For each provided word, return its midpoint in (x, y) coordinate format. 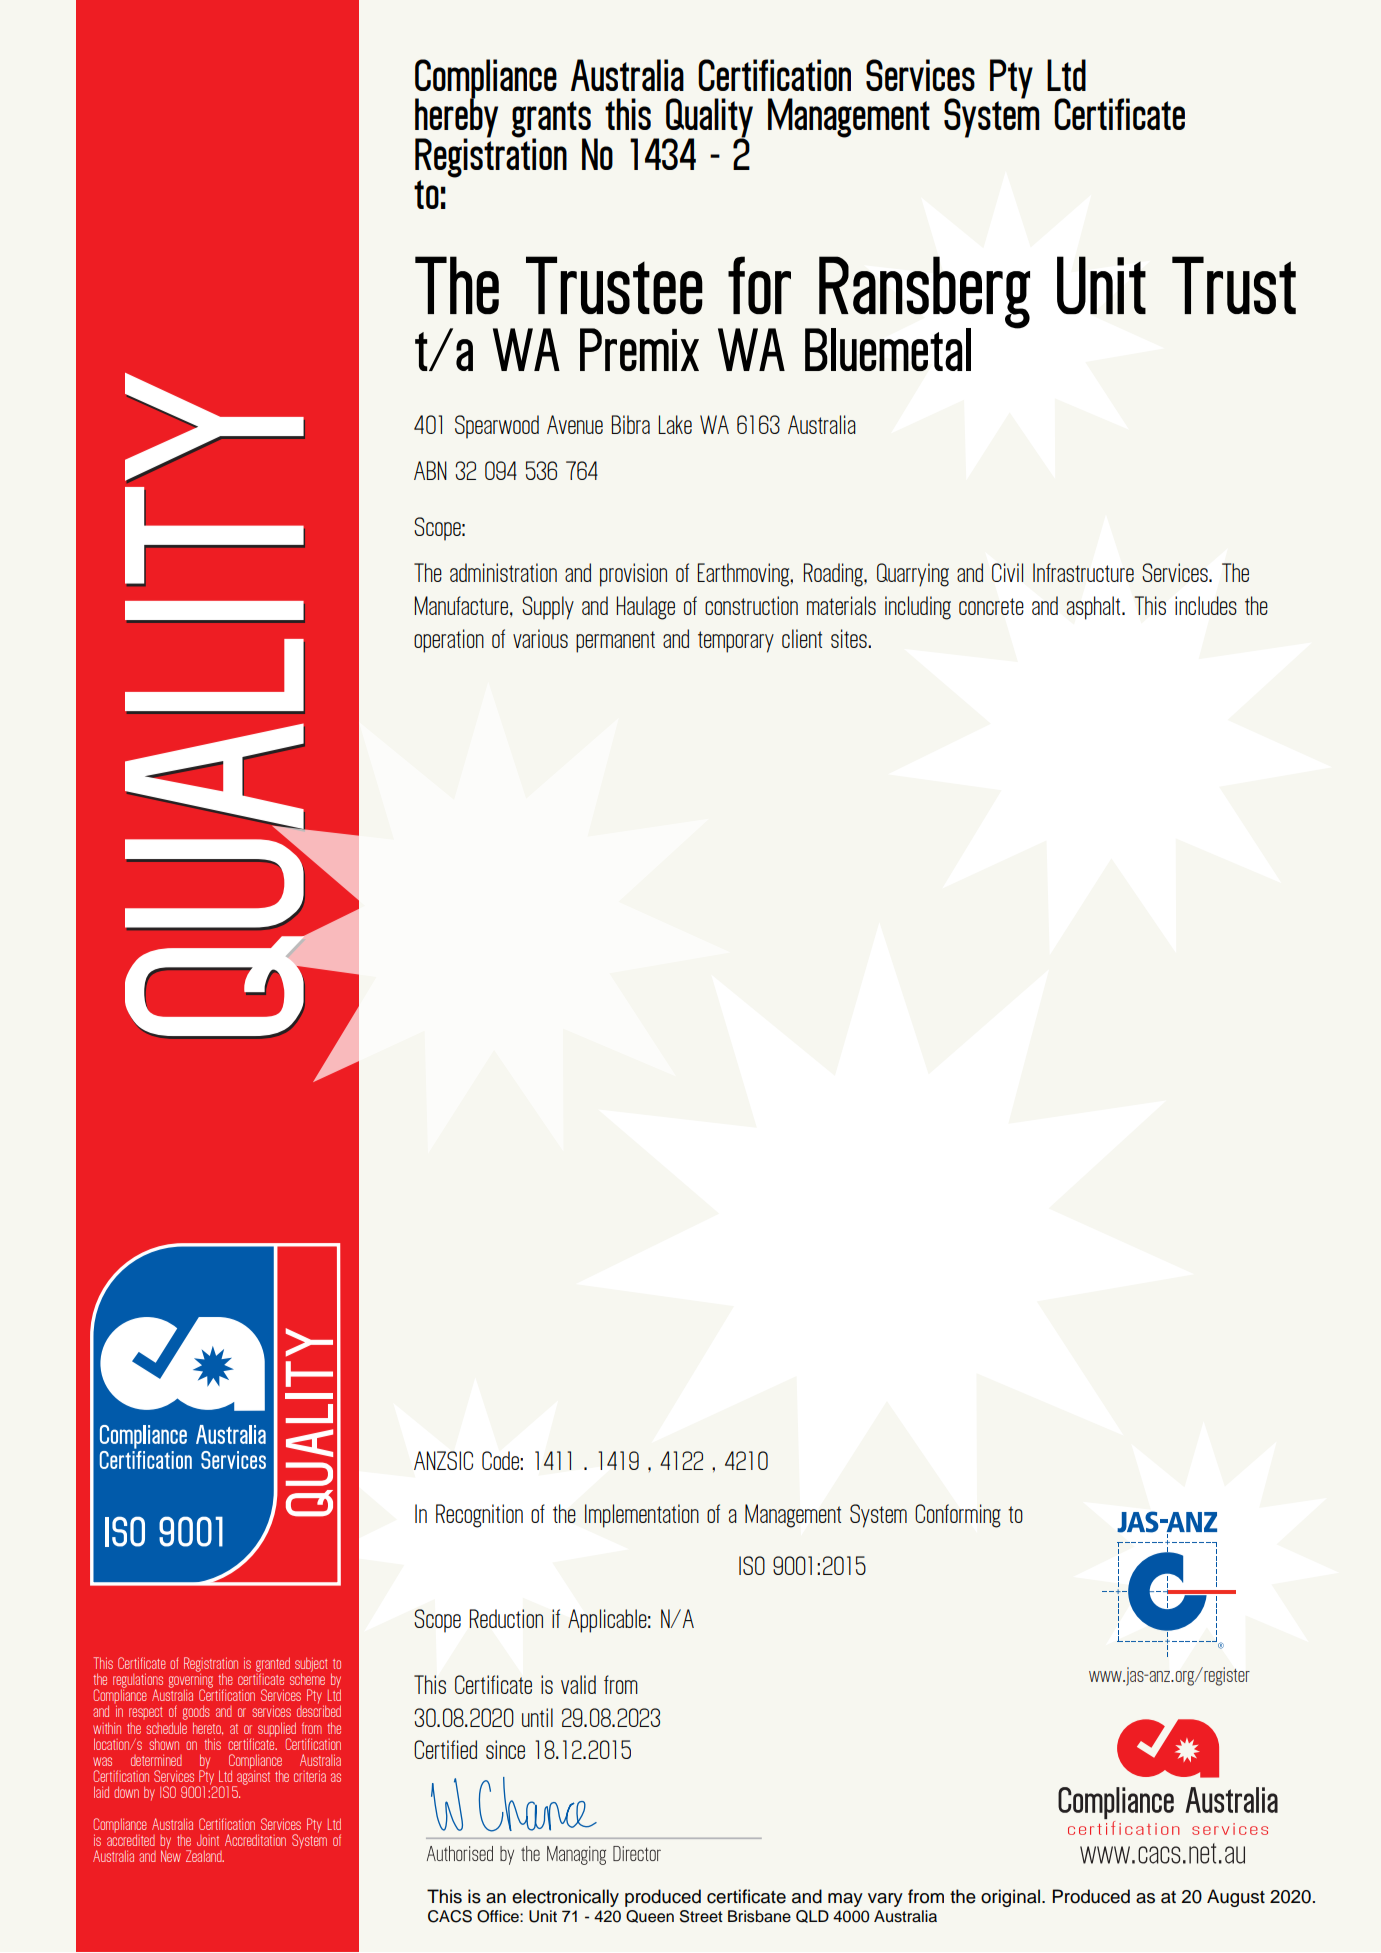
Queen (650, 1916)
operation (449, 641)
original (1010, 1898)
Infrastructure (1083, 572)
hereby (456, 118)
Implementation (642, 1516)
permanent (615, 642)
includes (1206, 605)
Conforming (958, 1516)
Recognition (479, 1516)
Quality (709, 119)
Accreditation (255, 1840)
